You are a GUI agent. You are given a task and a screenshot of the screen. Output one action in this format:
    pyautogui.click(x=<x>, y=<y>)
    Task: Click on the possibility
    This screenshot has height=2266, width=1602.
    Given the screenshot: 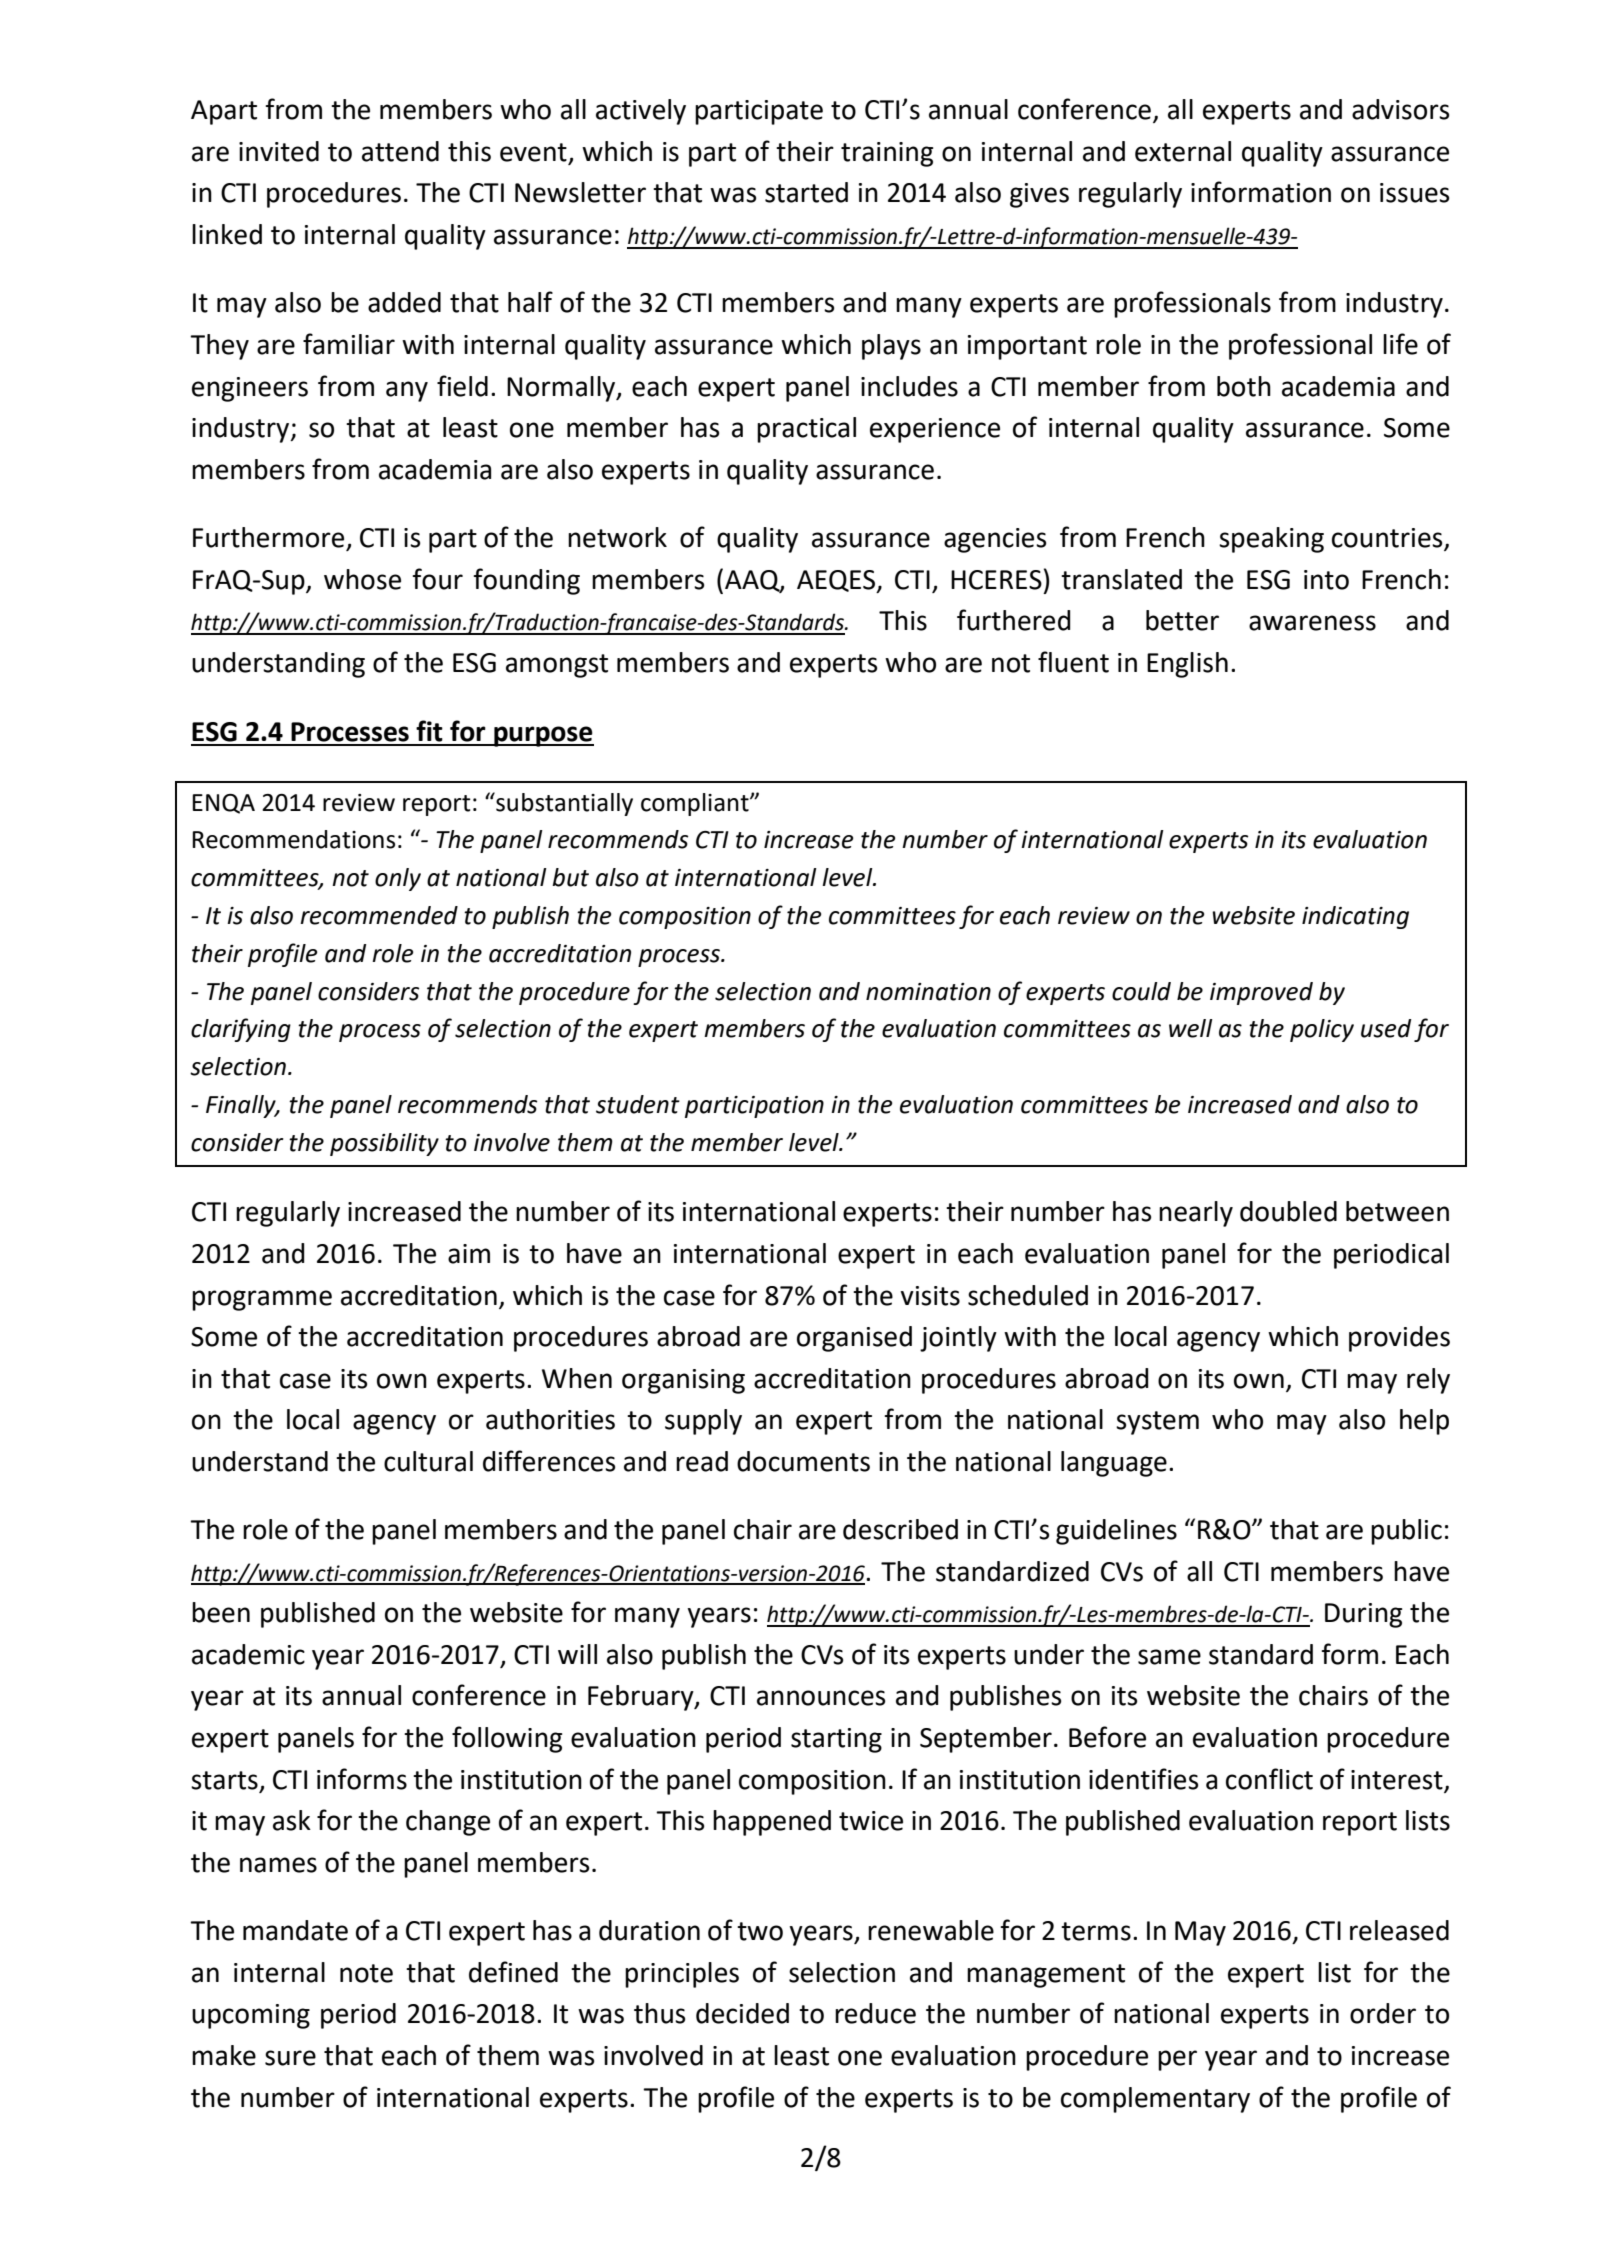 What is the action you would take?
    pyautogui.click(x=384, y=1144)
